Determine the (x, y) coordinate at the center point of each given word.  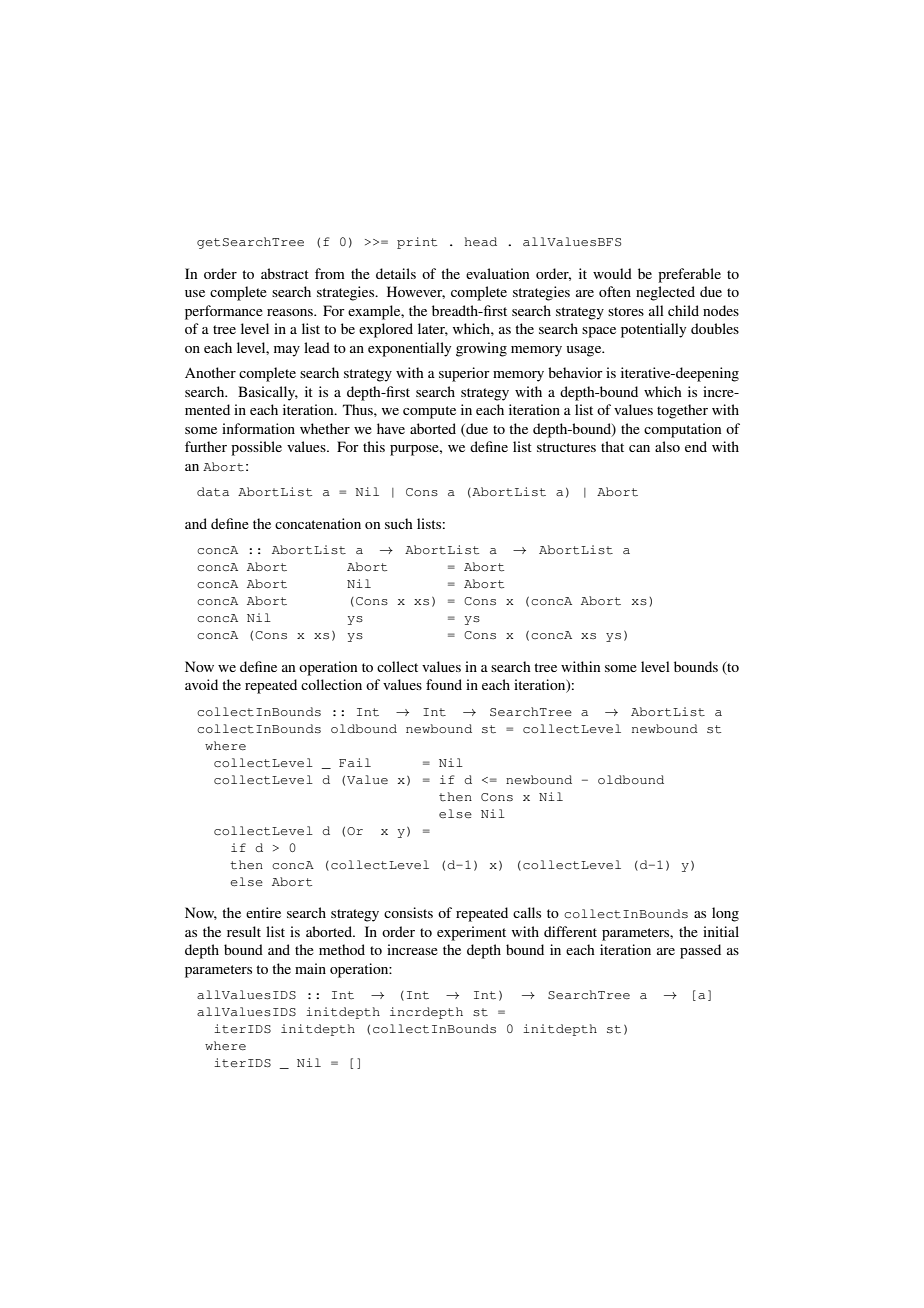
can (639, 448)
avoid (201, 684)
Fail (355, 762)
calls (527, 912)
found (444, 684)
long (725, 914)
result (244, 931)
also (667, 446)
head (481, 241)
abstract (285, 273)
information (258, 428)
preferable (689, 275)
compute (429, 412)
